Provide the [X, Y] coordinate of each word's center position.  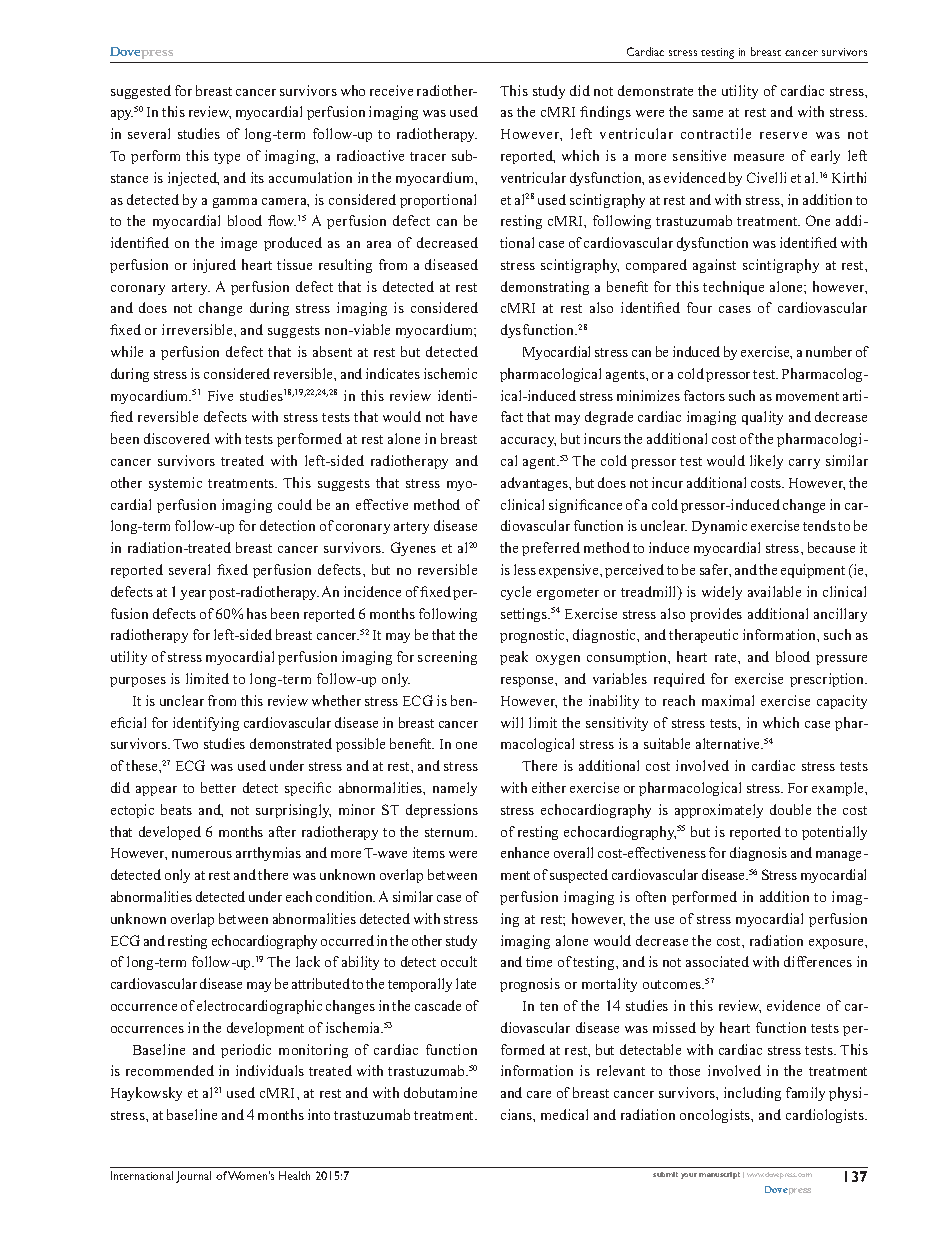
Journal [193, 1177]
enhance [525, 852]
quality [762, 418]
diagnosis [758, 854]
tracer [428, 156]
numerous [202, 854]
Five [220, 395]
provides [716, 615]
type [227, 158]
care [539, 1094]
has [257, 613]
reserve [783, 135]
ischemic [450, 373]
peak [514, 658]
